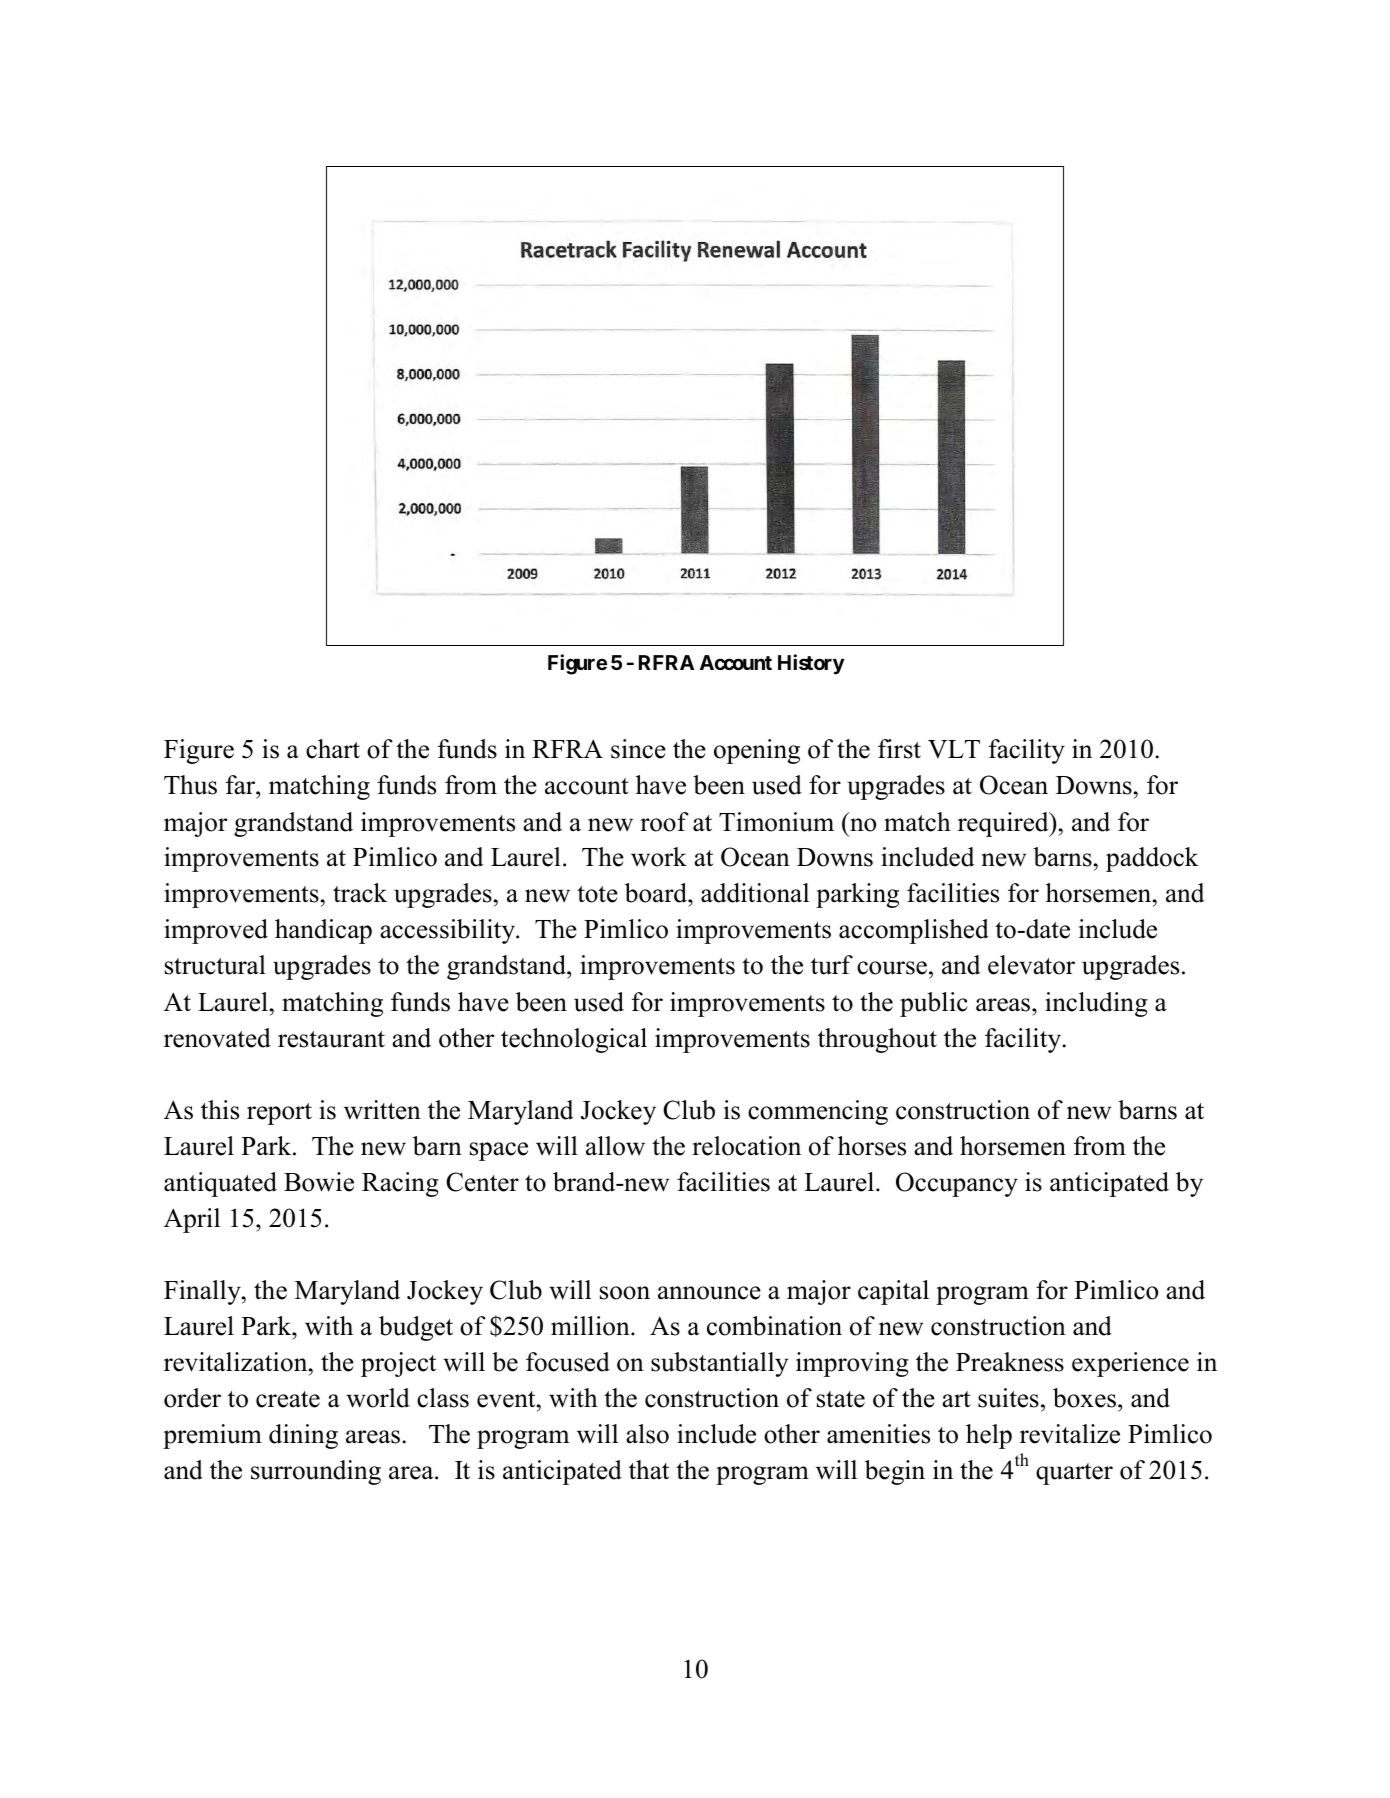  I want to click on since, so click(638, 749).
